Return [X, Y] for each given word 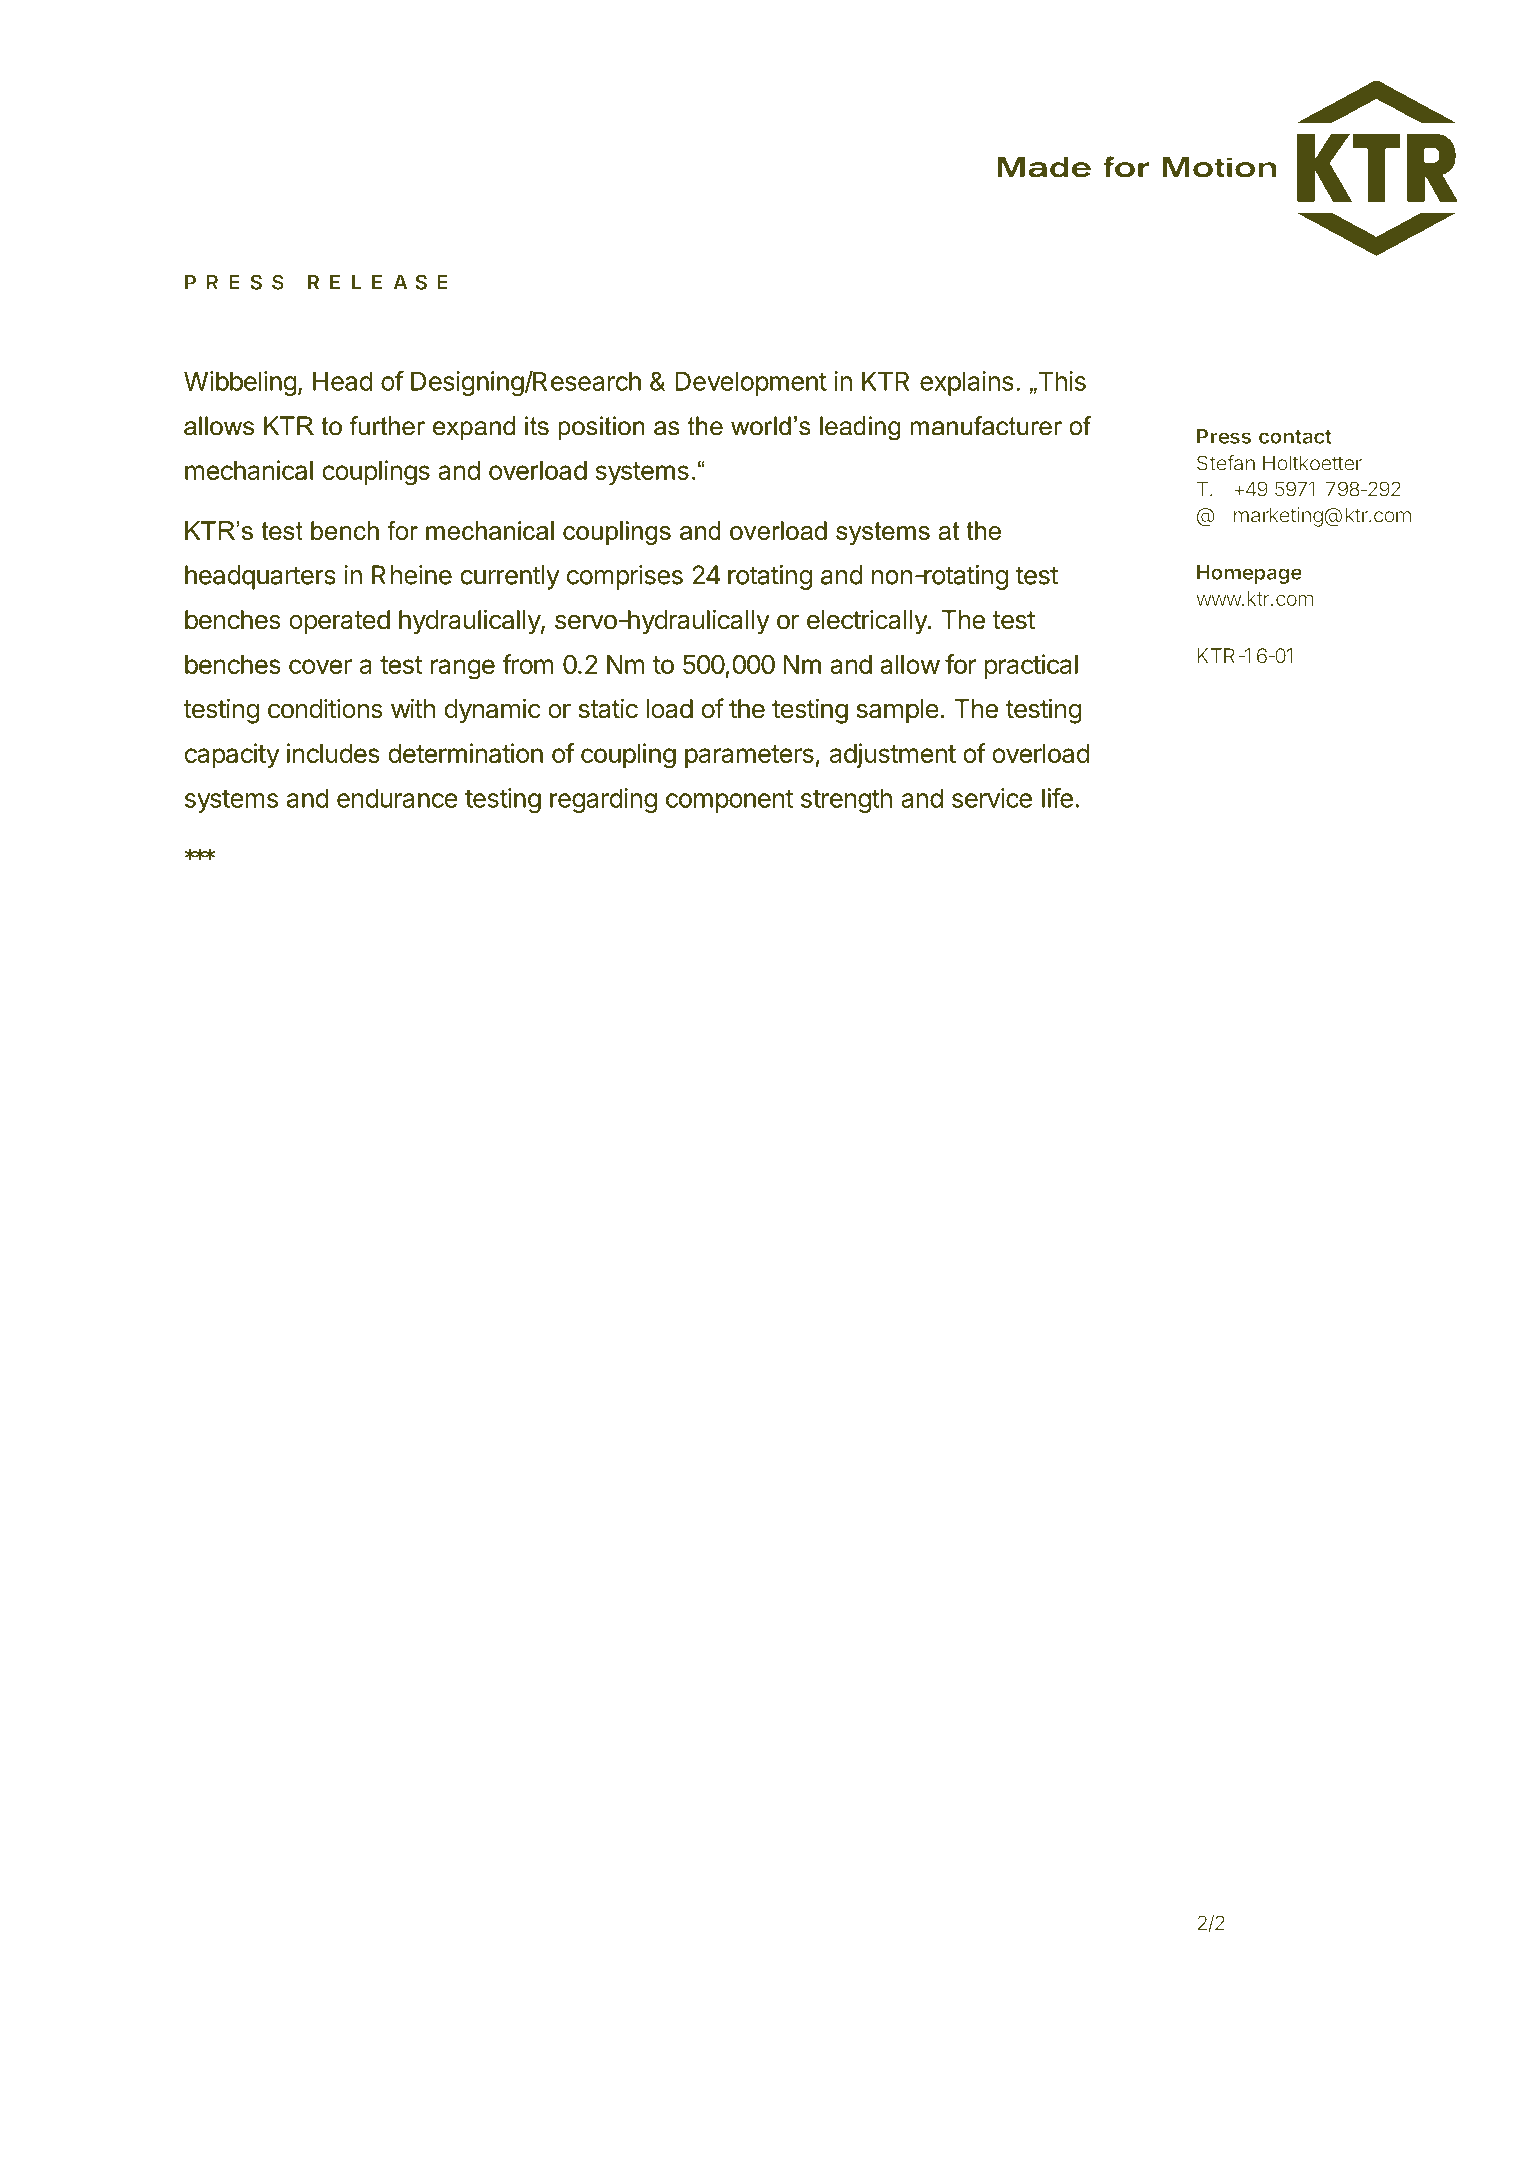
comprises [625, 577]
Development [751, 383]
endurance [397, 798]
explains [967, 383]
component [729, 801]
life [1057, 798]
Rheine [412, 575]
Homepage [1249, 574]
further [387, 426]
